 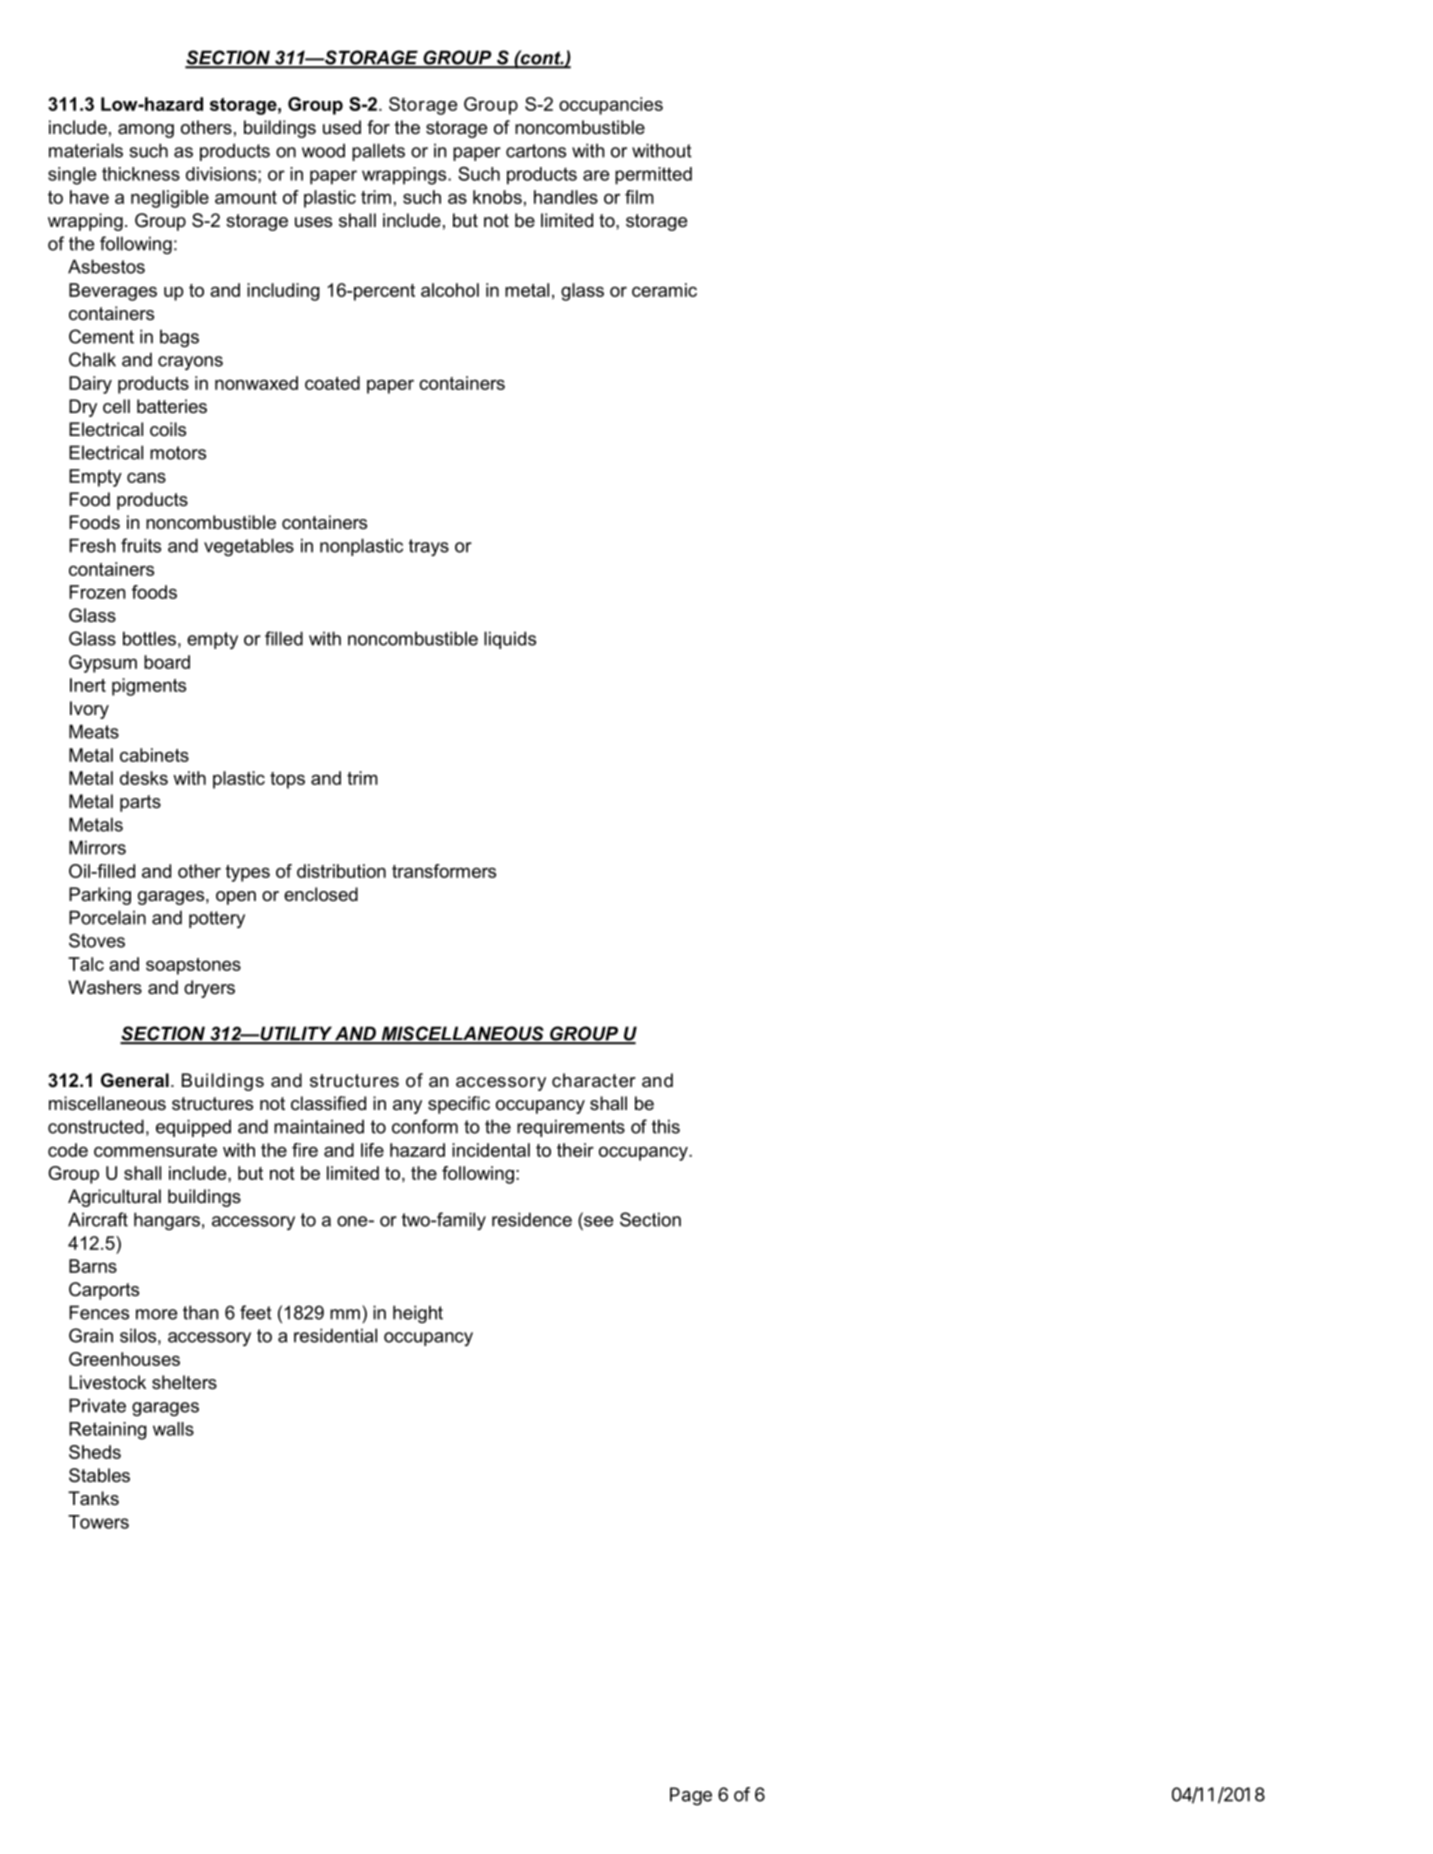 What do you see at coordinates (335, 1335) in the document?
I see `residential` at bounding box center [335, 1335].
